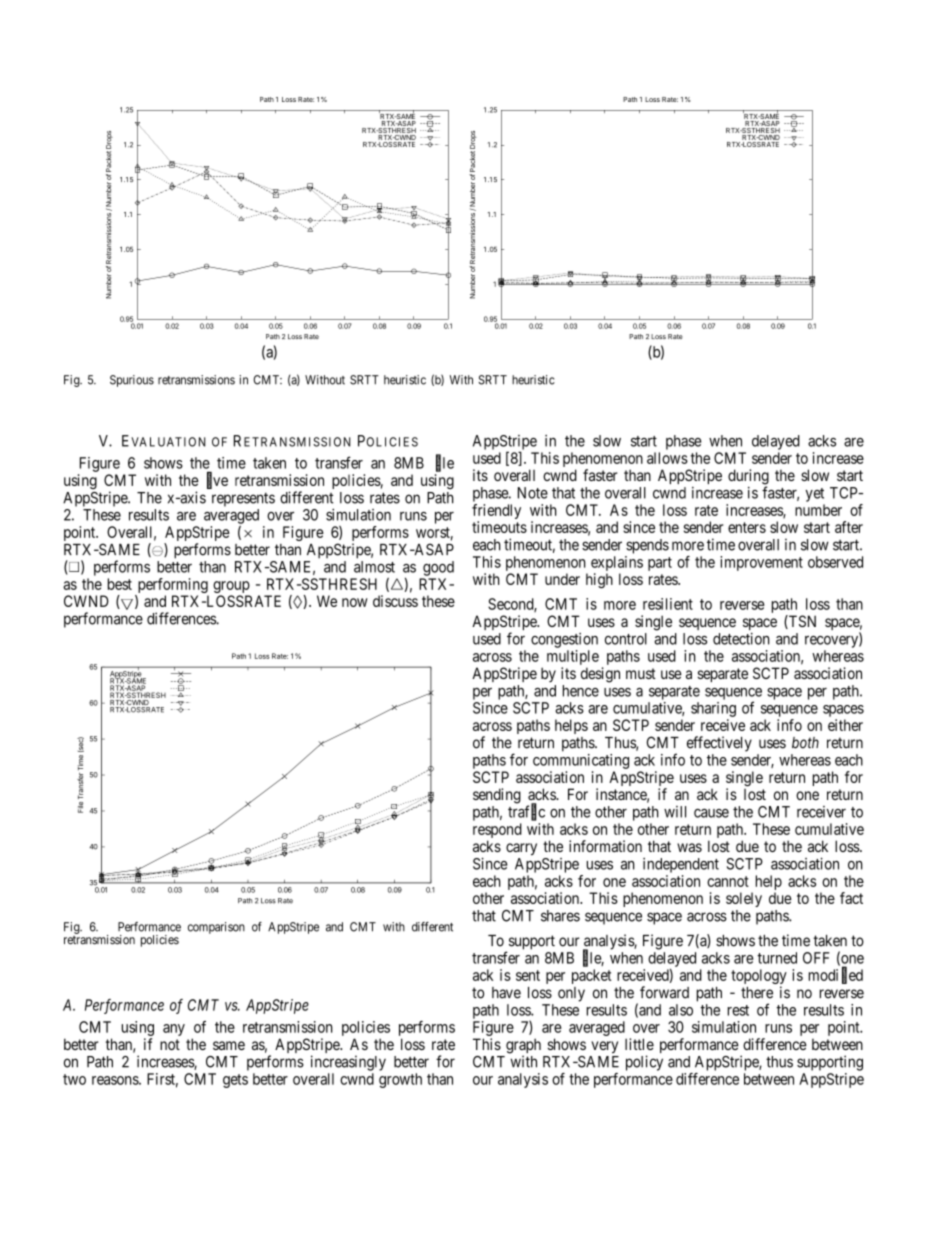 Image resolution: width=952 pixels, height=1233 pixels. Describe the element at coordinates (533, 493) in the page. I see `Note` at that location.
